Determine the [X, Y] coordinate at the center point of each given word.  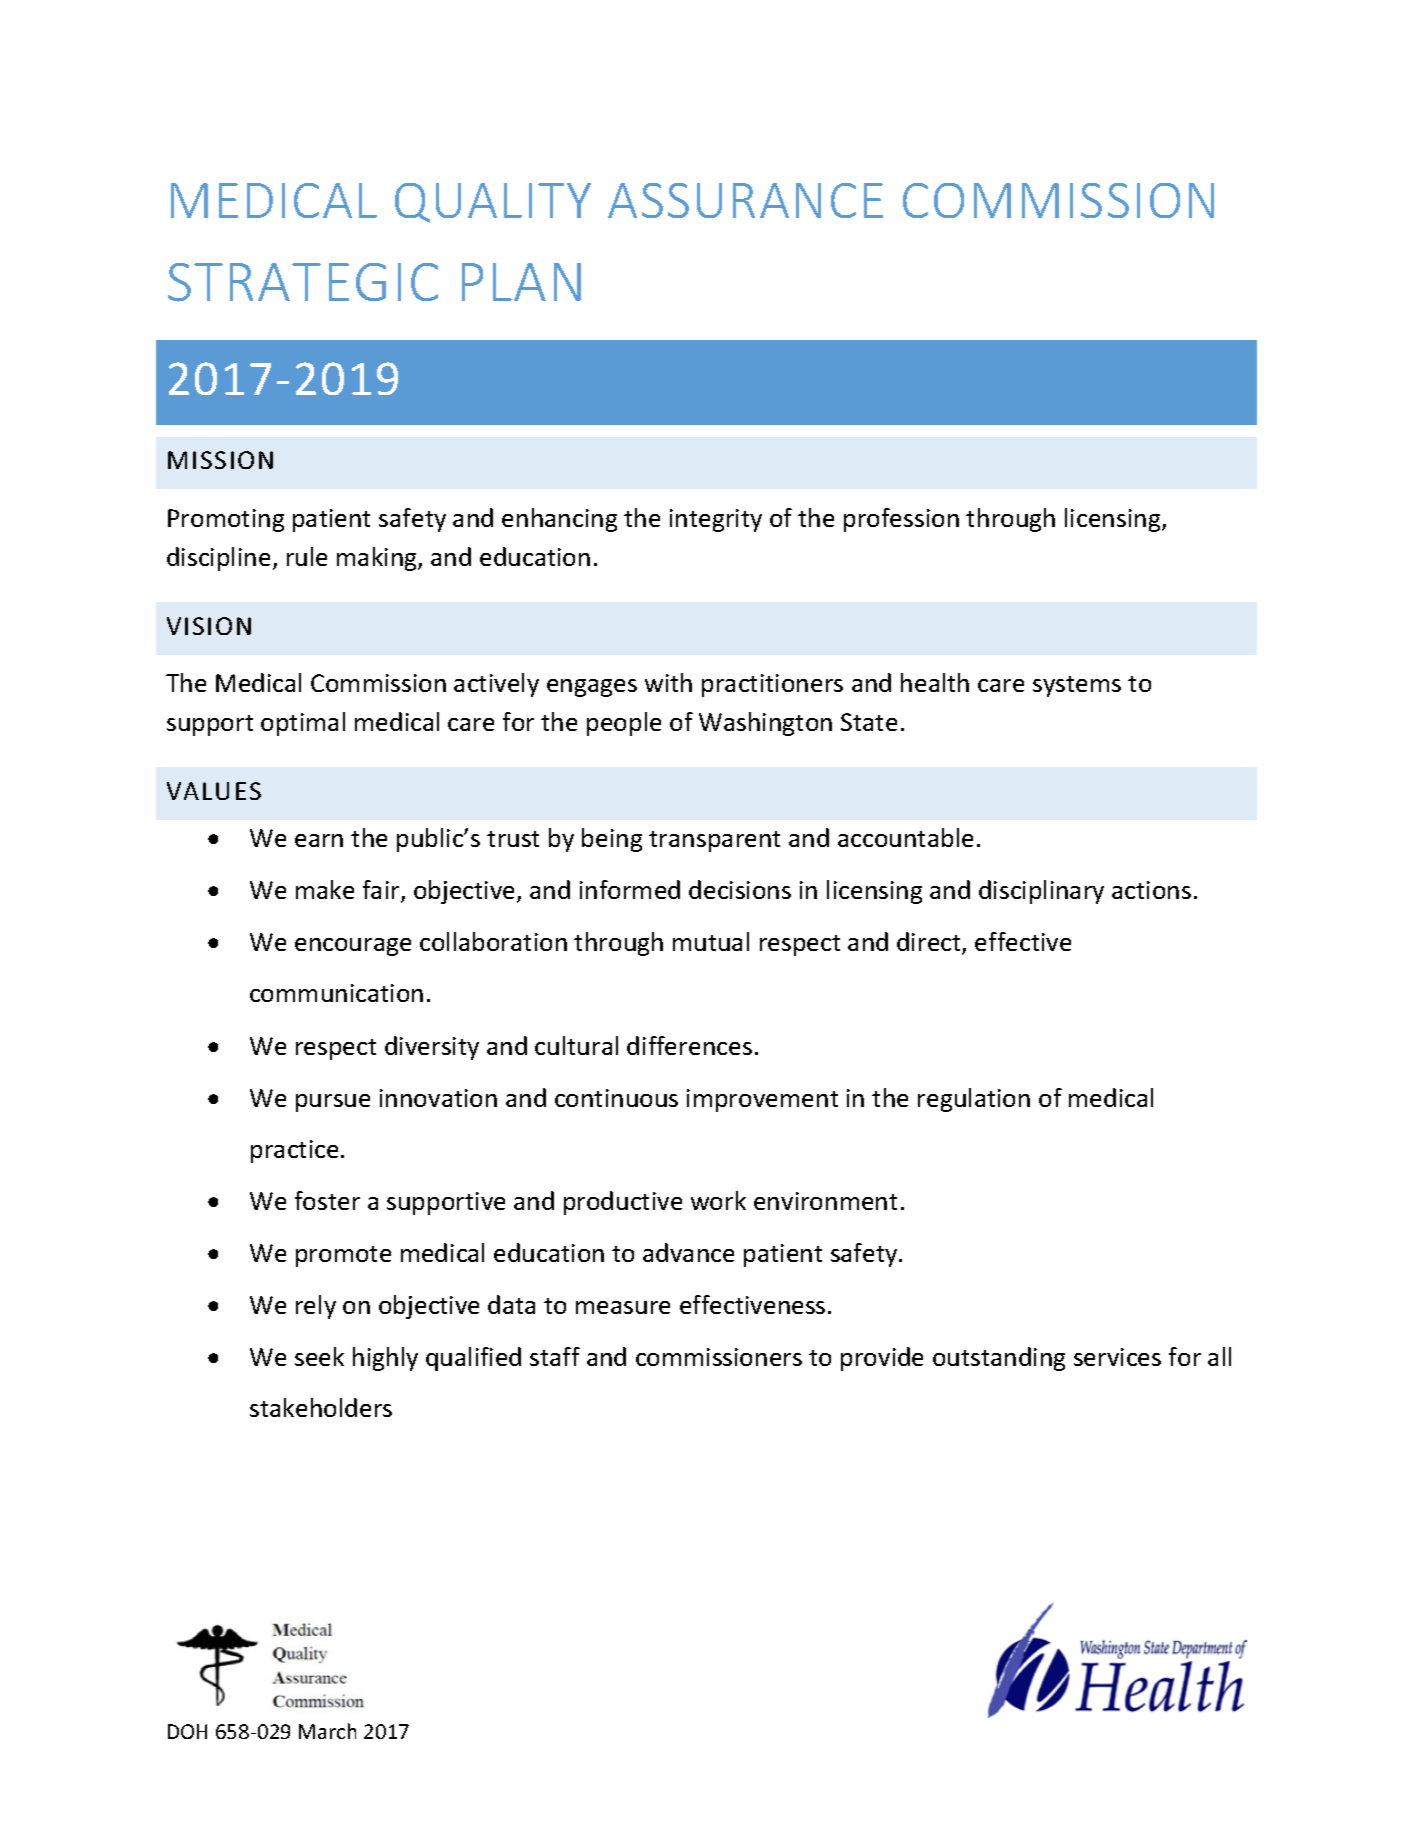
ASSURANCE [745, 200]
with [668, 682]
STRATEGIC [303, 282]
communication [336, 993]
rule [307, 556]
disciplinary [1041, 892]
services [1117, 1357]
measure [623, 1307]
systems [1077, 686]
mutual [711, 941]
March [327, 1731]
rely [316, 1307]
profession [901, 520]
